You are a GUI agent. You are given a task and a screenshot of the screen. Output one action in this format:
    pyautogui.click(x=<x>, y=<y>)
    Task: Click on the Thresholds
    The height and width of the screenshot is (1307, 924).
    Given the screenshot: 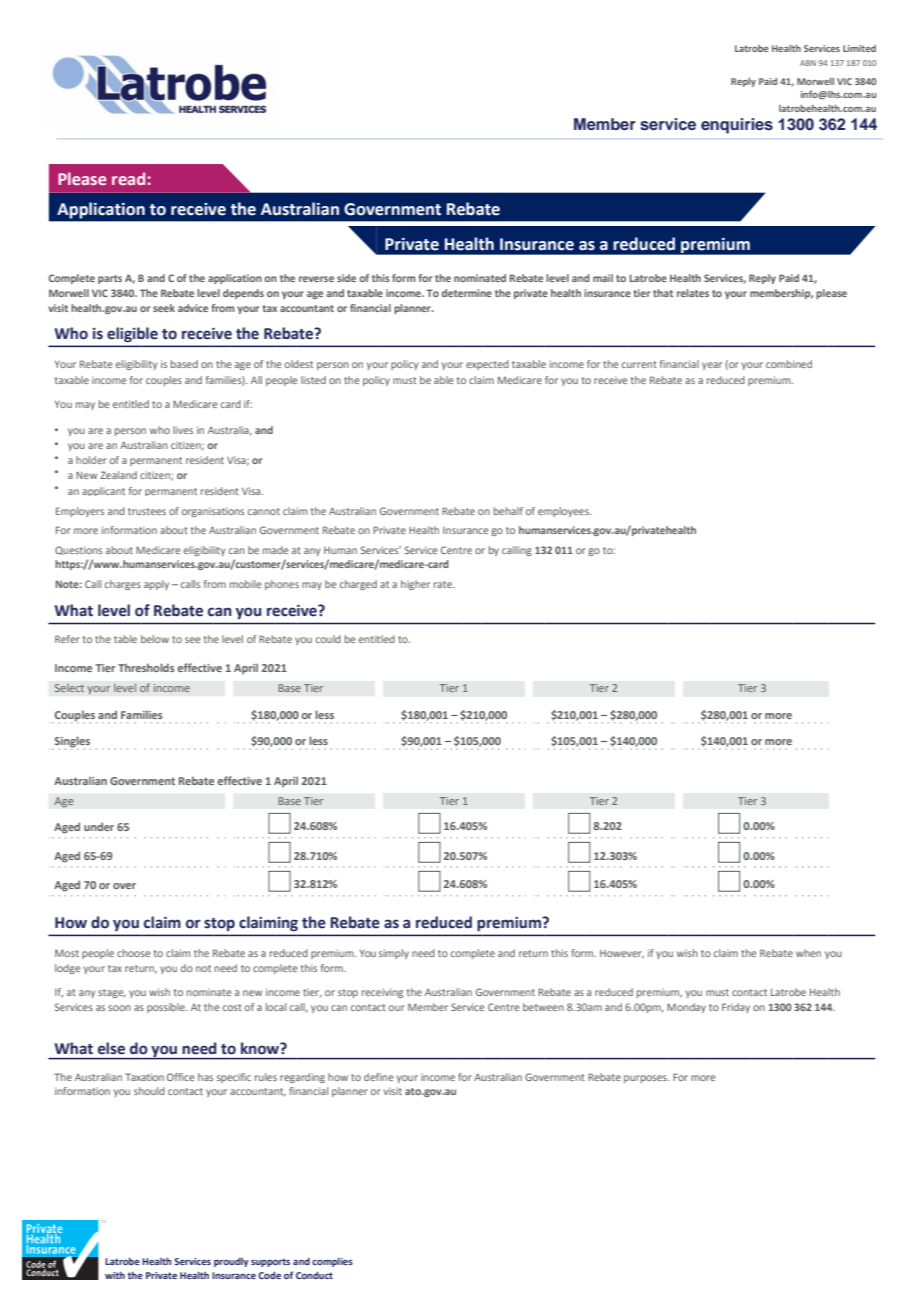 What is the action you would take?
    pyautogui.click(x=146, y=667)
